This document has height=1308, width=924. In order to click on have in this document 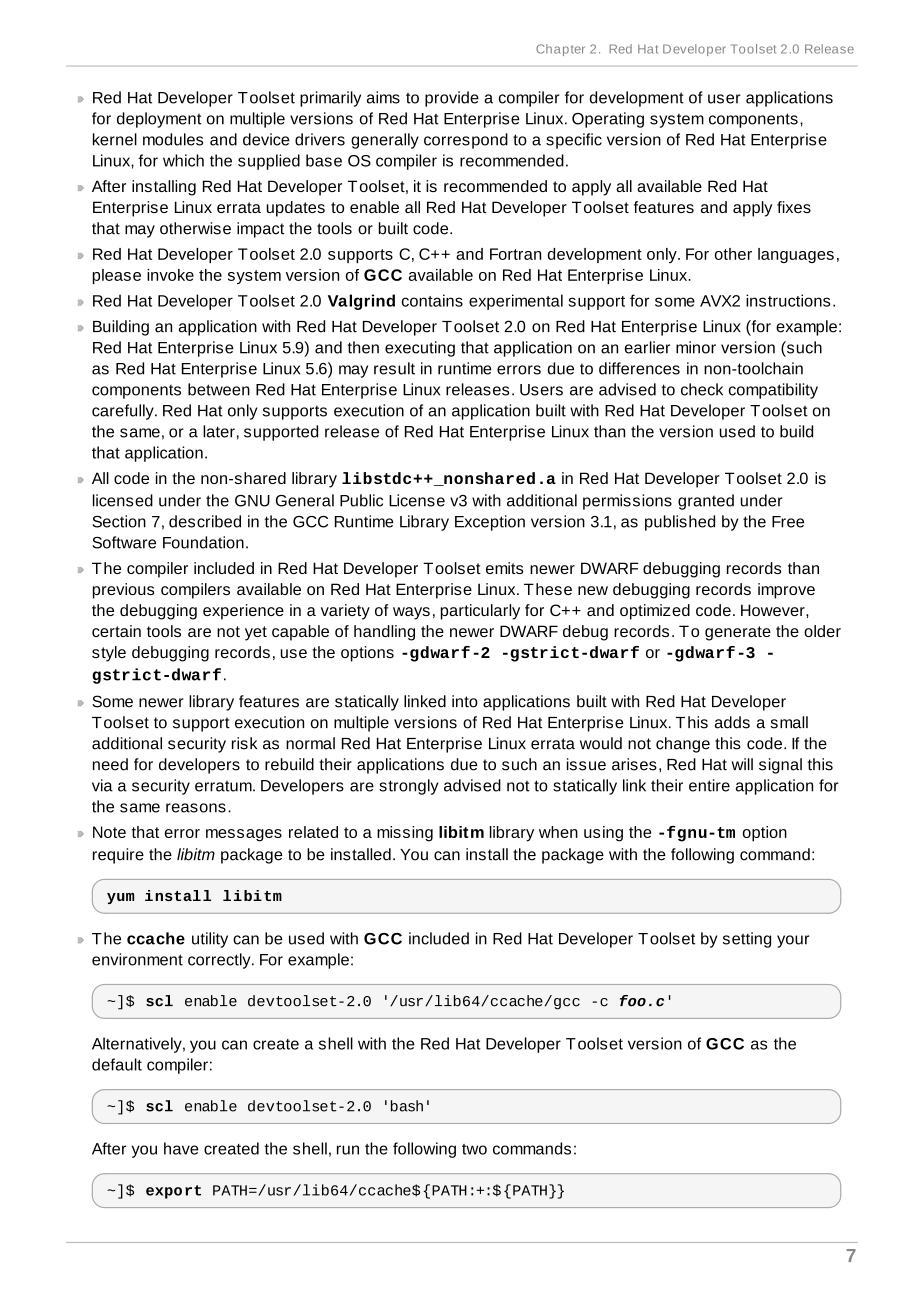, I will do `click(181, 1148)`.
